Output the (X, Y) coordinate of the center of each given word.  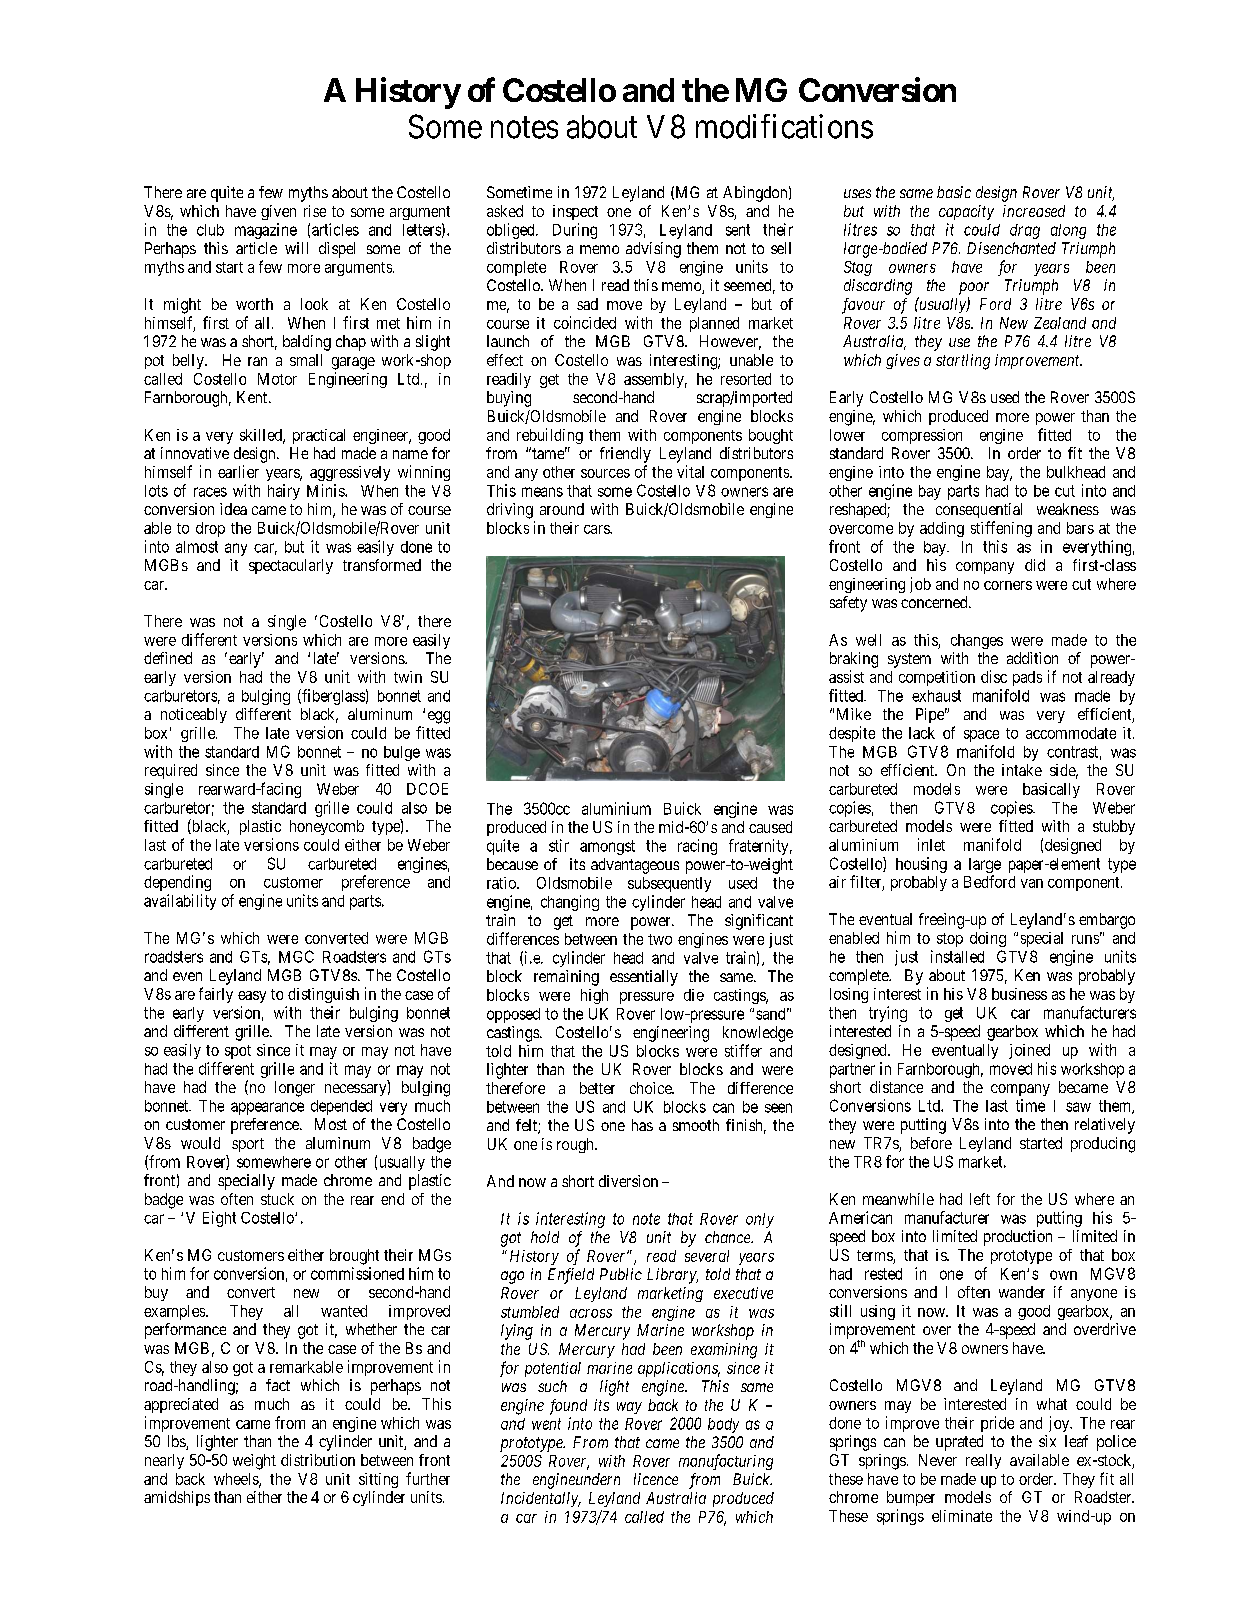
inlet (931, 844)
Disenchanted (1011, 248)
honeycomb (327, 827)
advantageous (635, 866)
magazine (266, 231)
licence (656, 1479)
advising (653, 250)
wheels (237, 1480)
